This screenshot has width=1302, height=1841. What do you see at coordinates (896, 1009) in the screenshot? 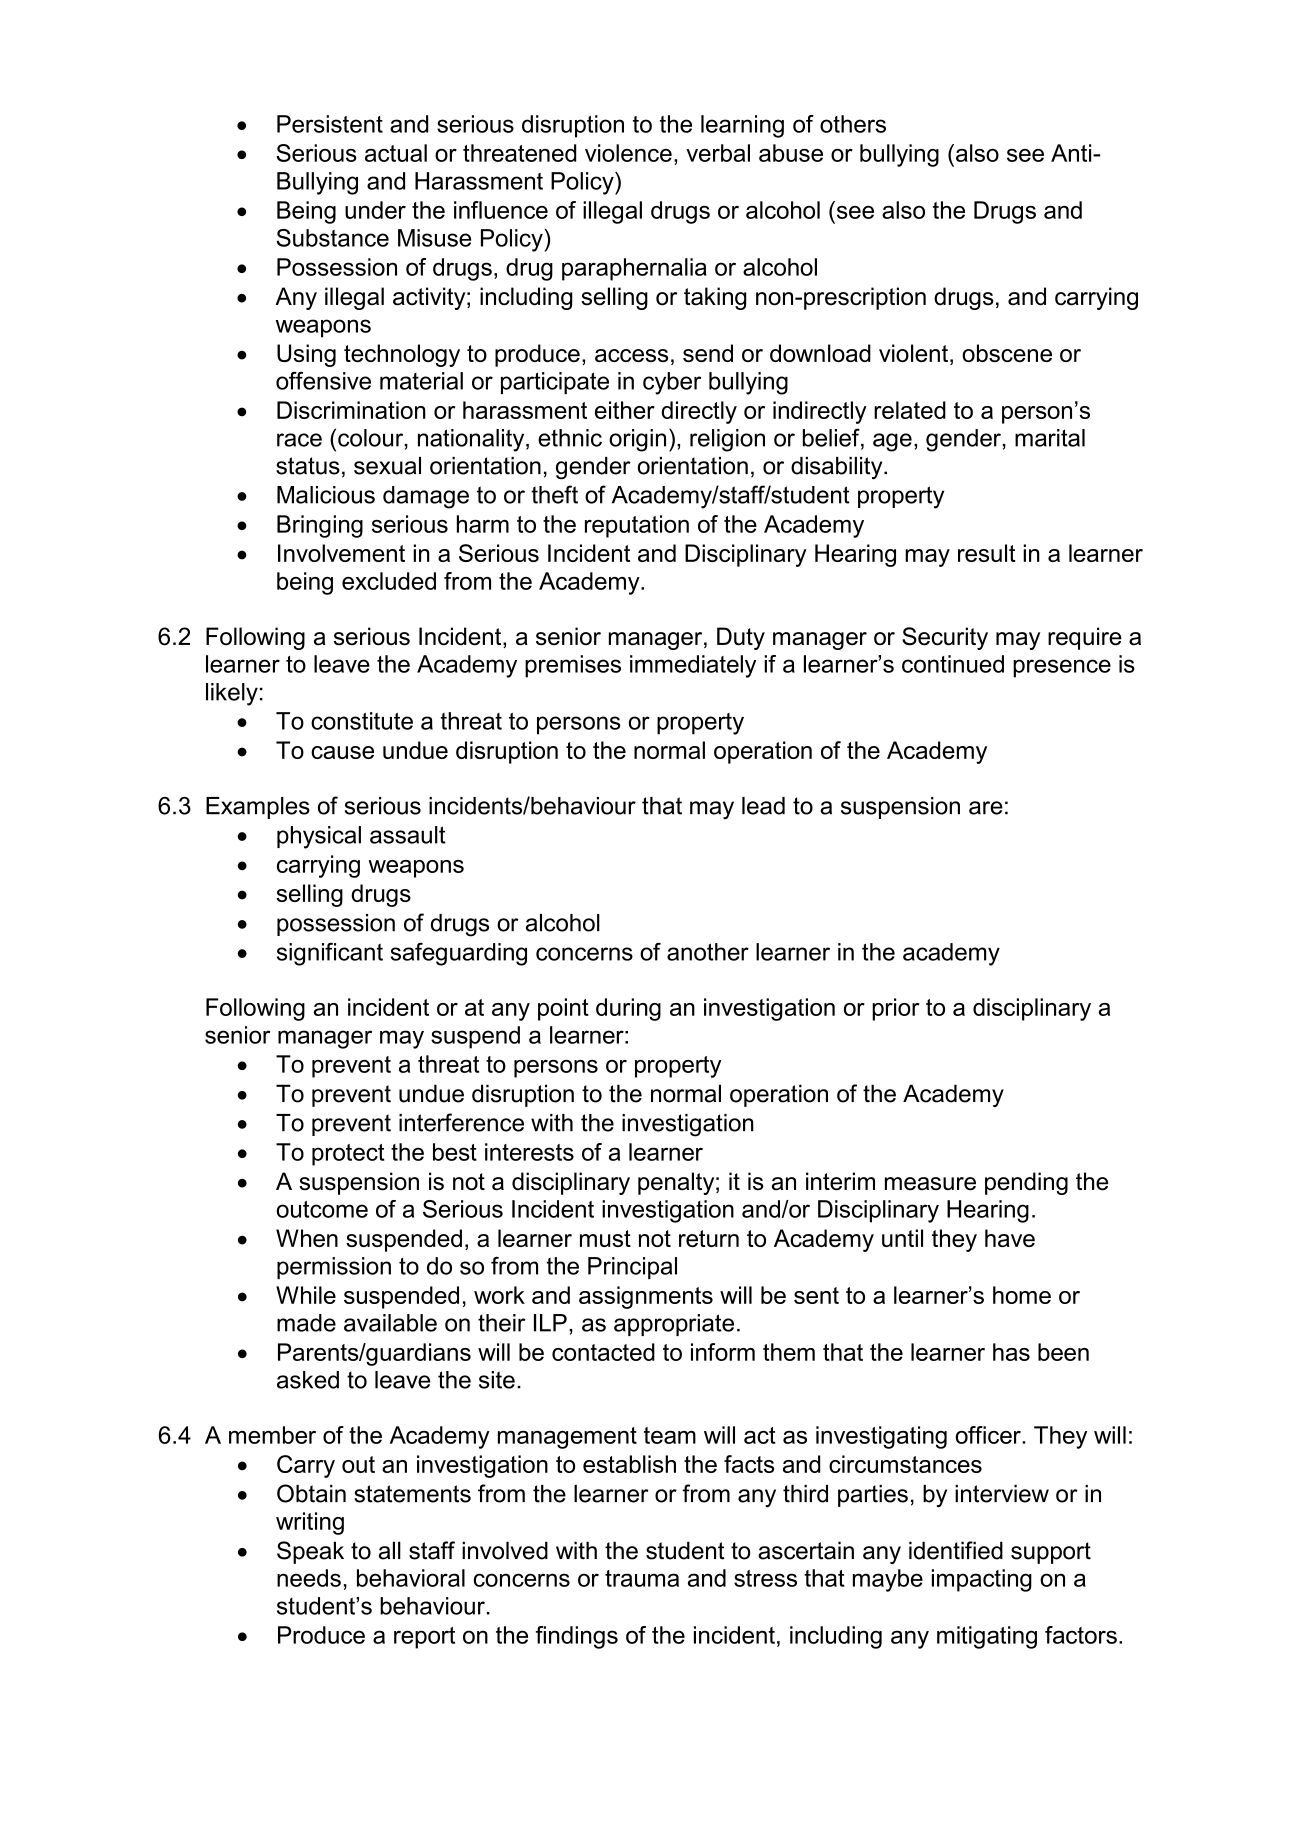
I see `prior` at bounding box center [896, 1009].
